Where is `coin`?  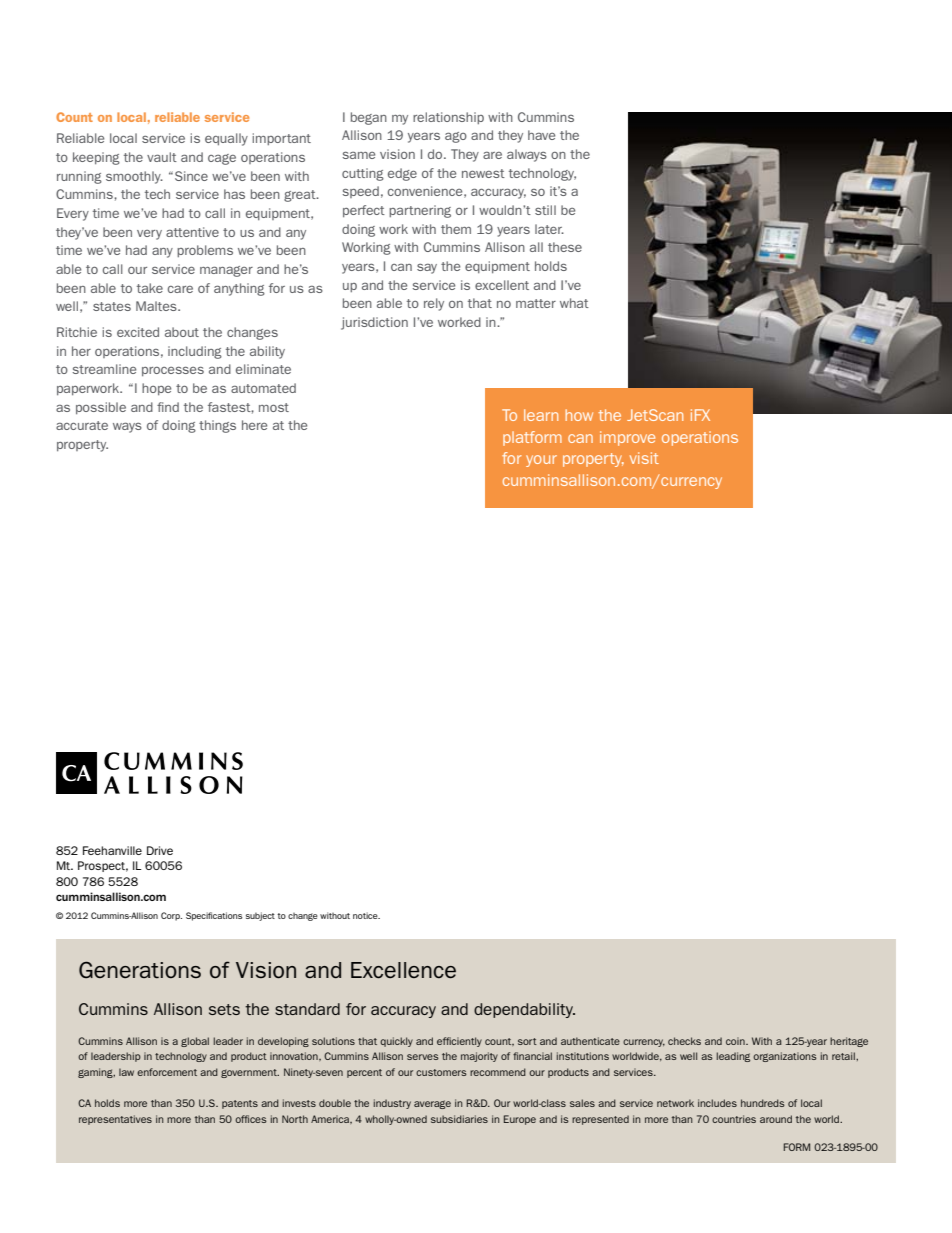
coin is located at coordinates (736, 1041).
